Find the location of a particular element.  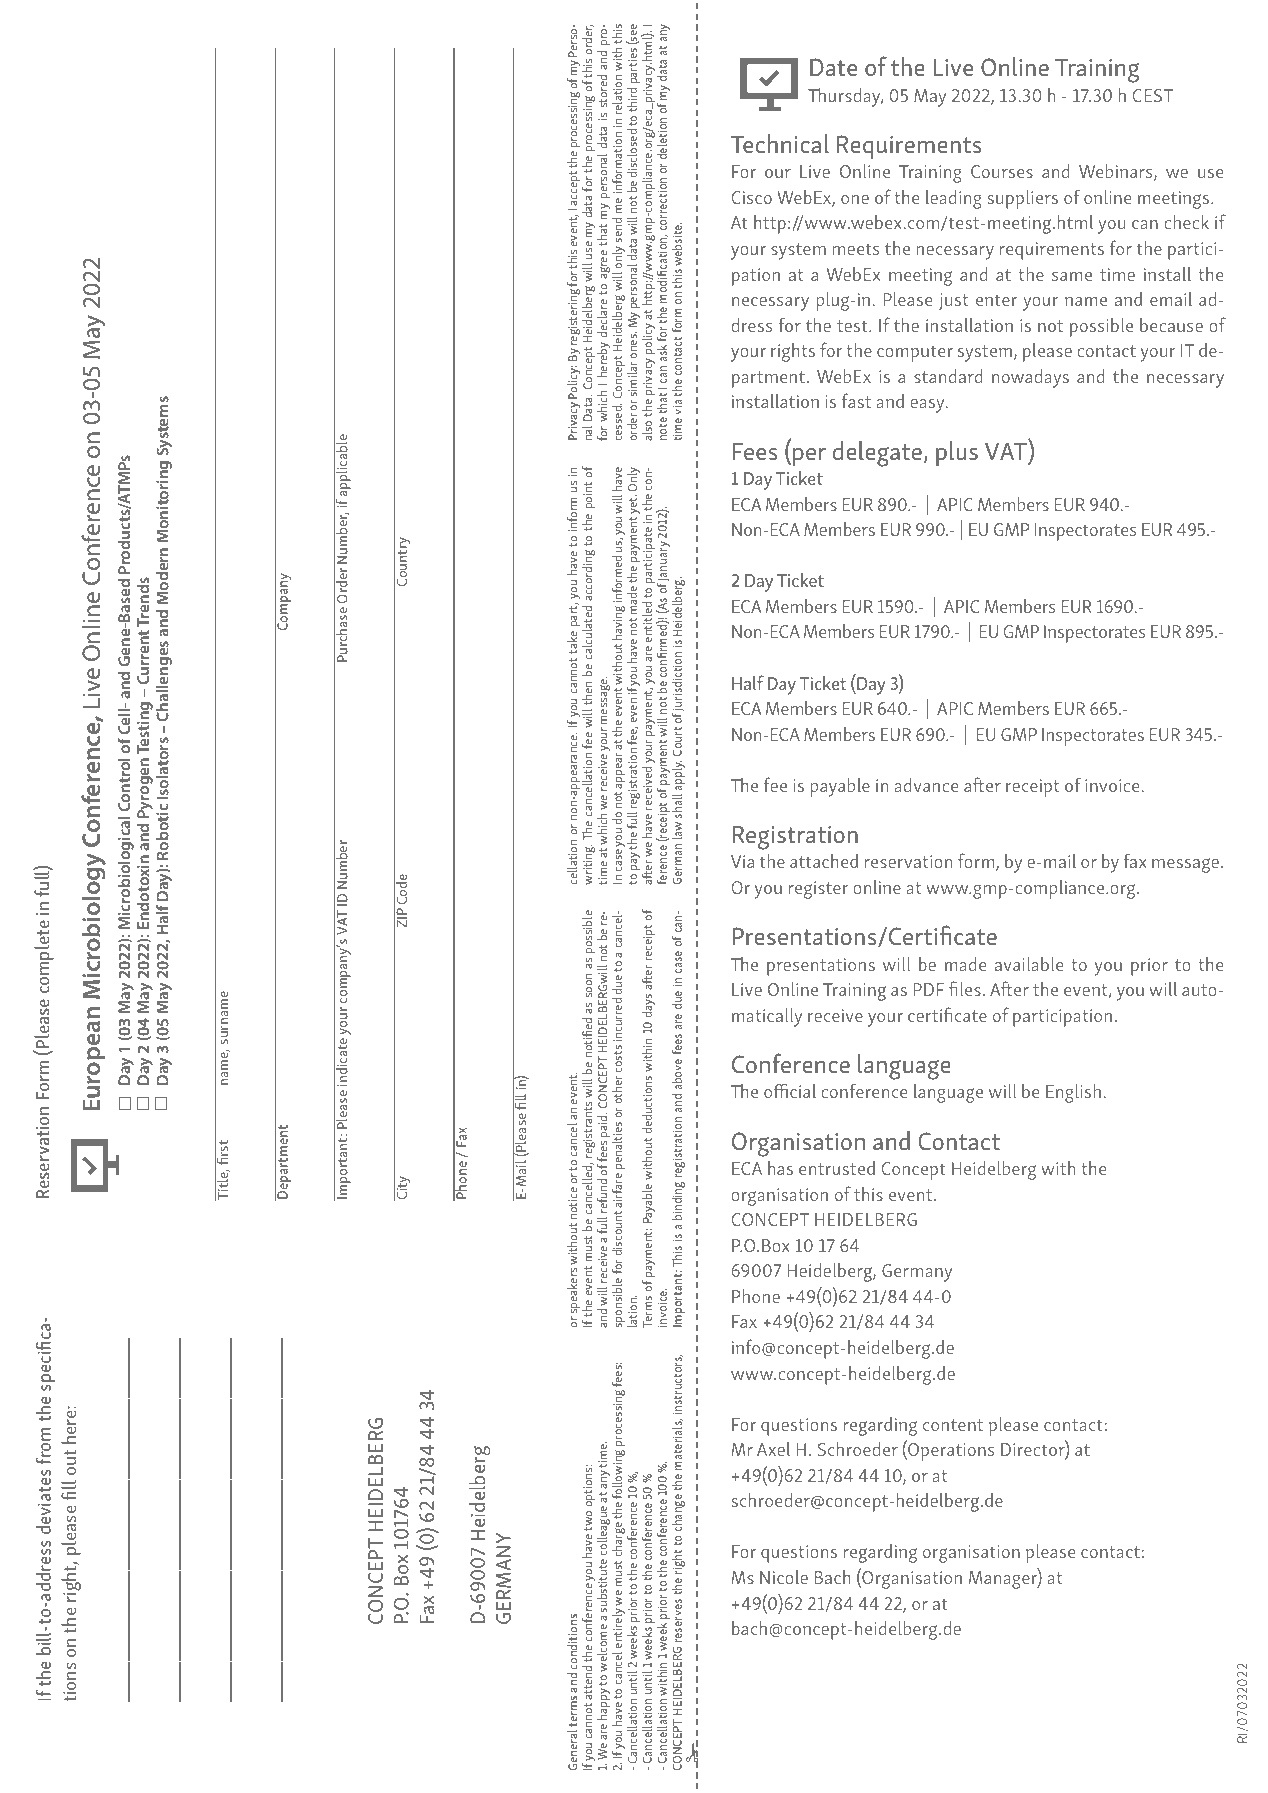

English is located at coordinates (1073, 1093).
